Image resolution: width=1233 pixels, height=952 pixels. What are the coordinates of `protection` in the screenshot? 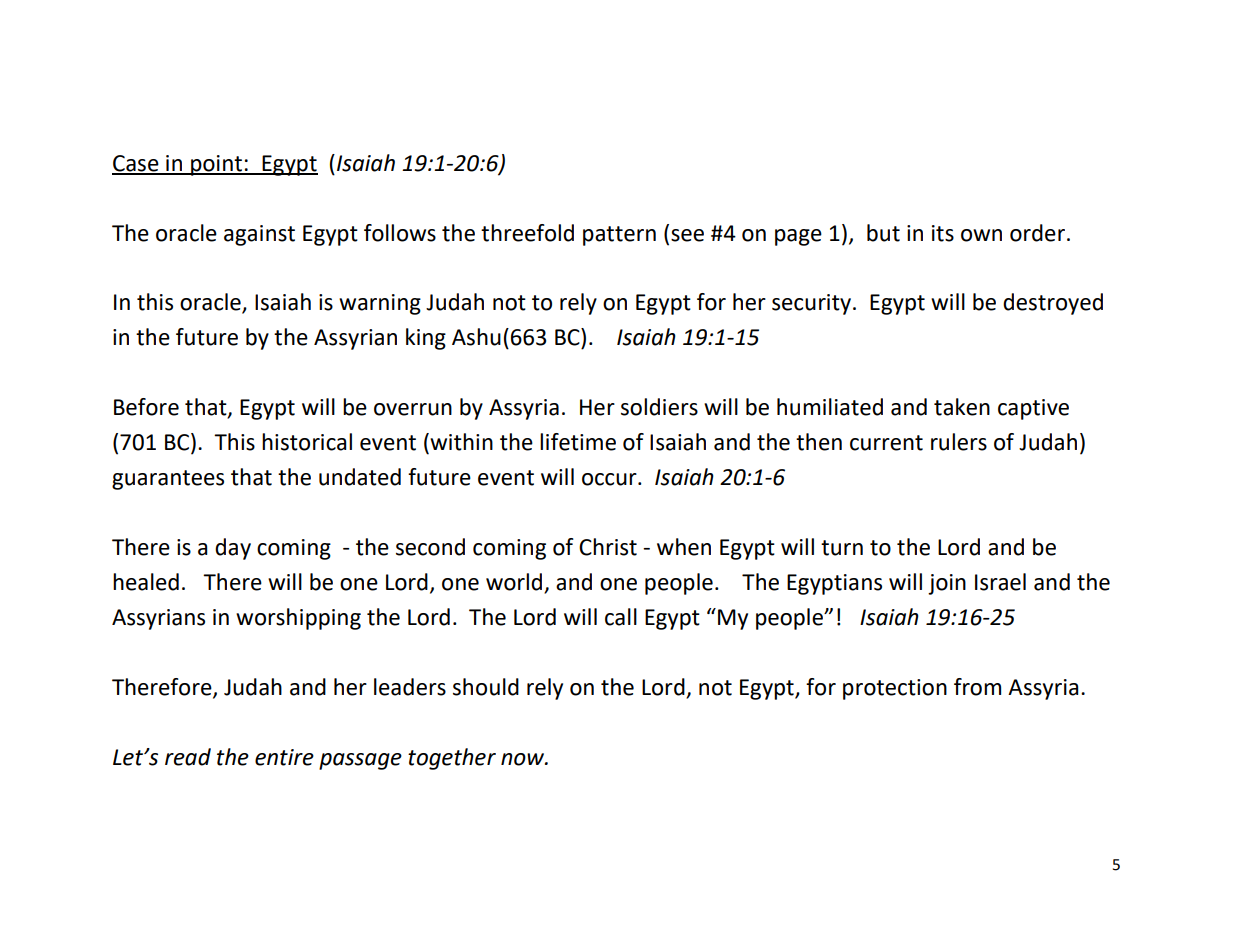 It's located at (895, 689).
